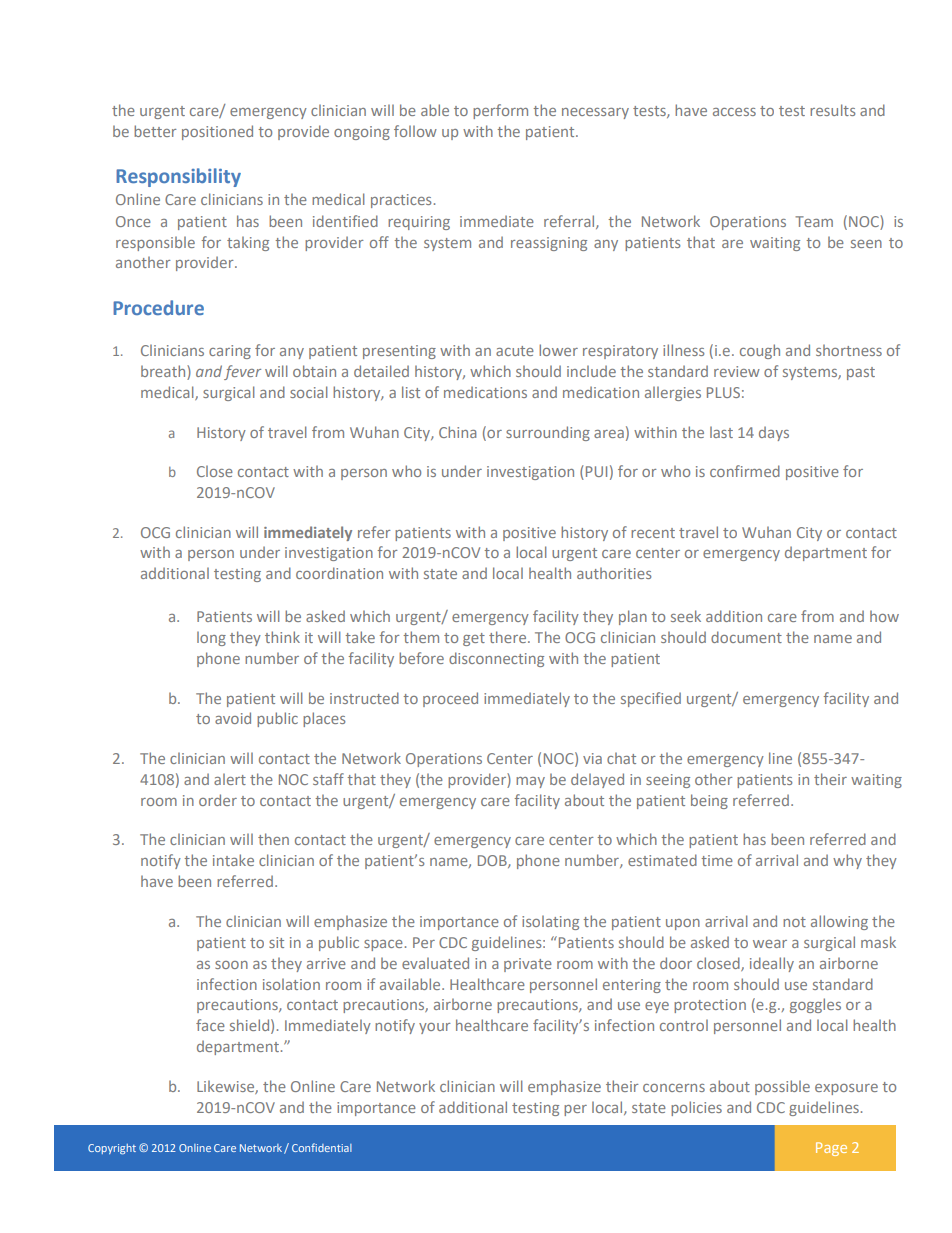  Describe the element at coordinates (832, 110) in the screenshot. I see `results` at that location.
